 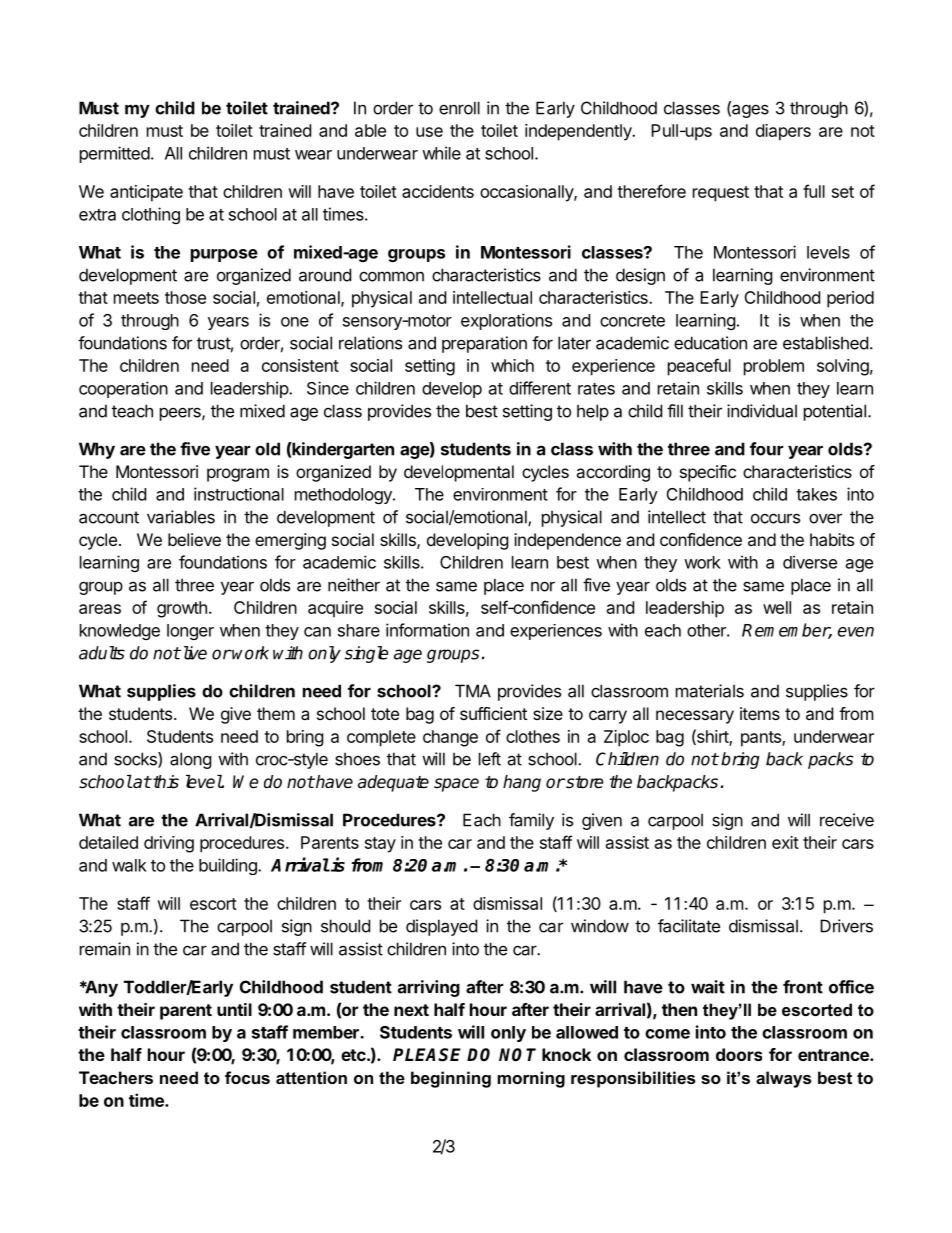 What do you see at coordinates (783, 132) in the page?
I see `diapers` at bounding box center [783, 132].
